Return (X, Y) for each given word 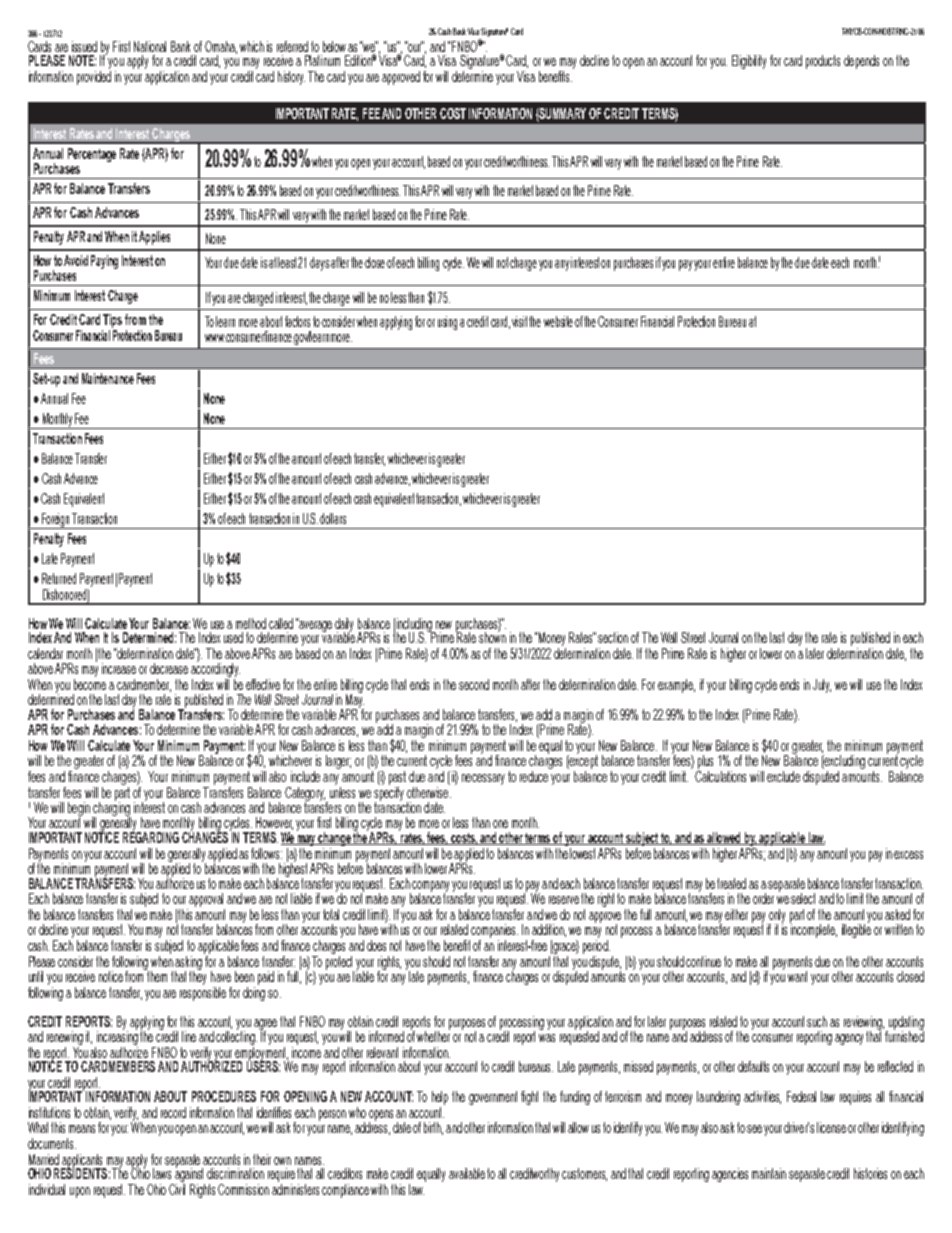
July (822, 686)
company (429, 887)
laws (162, 1173)
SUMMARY (562, 113)
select (803, 898)
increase (119, 668)
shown (492, 636)
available (468, 1173)
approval (206, 901)
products (823, 62)
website (558, 321)
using (447, 323)
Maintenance (108, 378)
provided (94, 76)
